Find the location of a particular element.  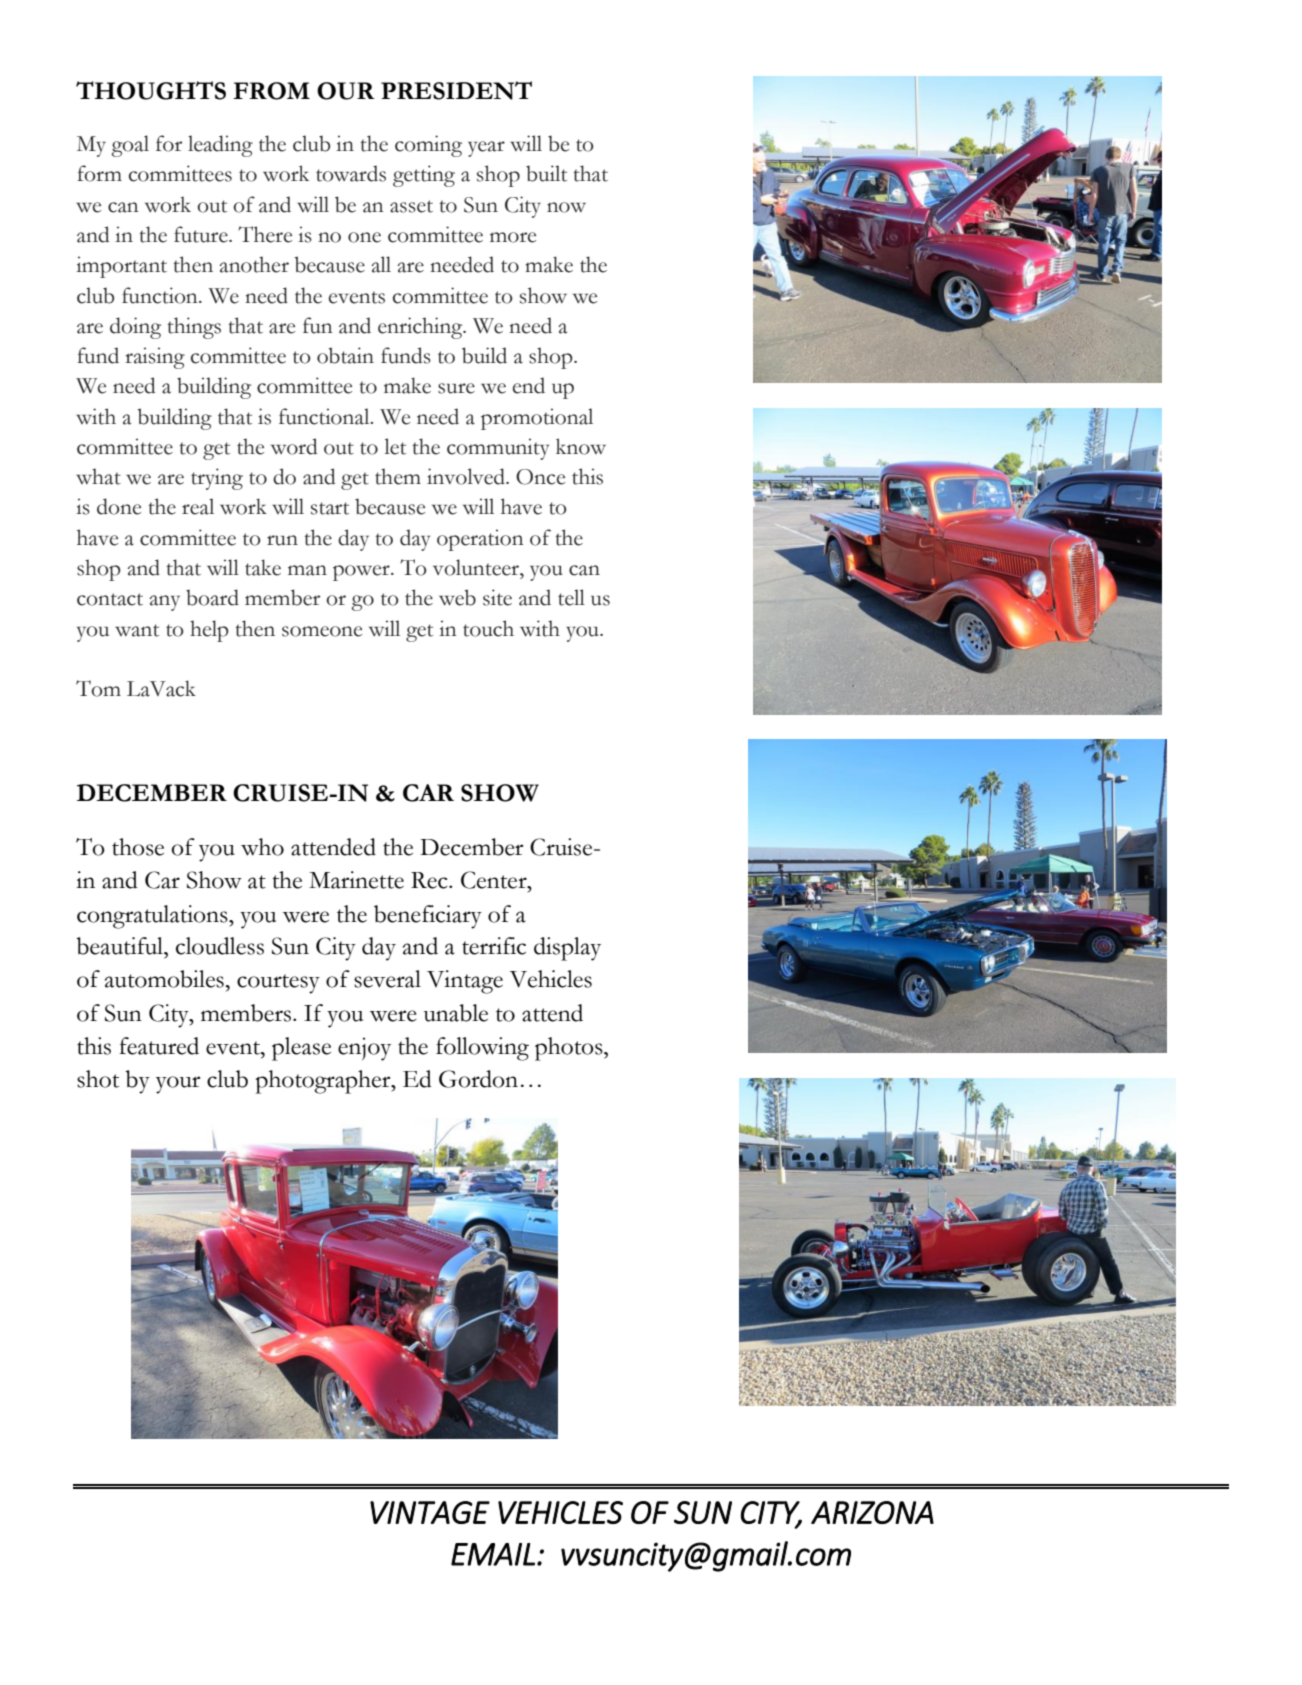

year is located at coordinates (486, 149).
